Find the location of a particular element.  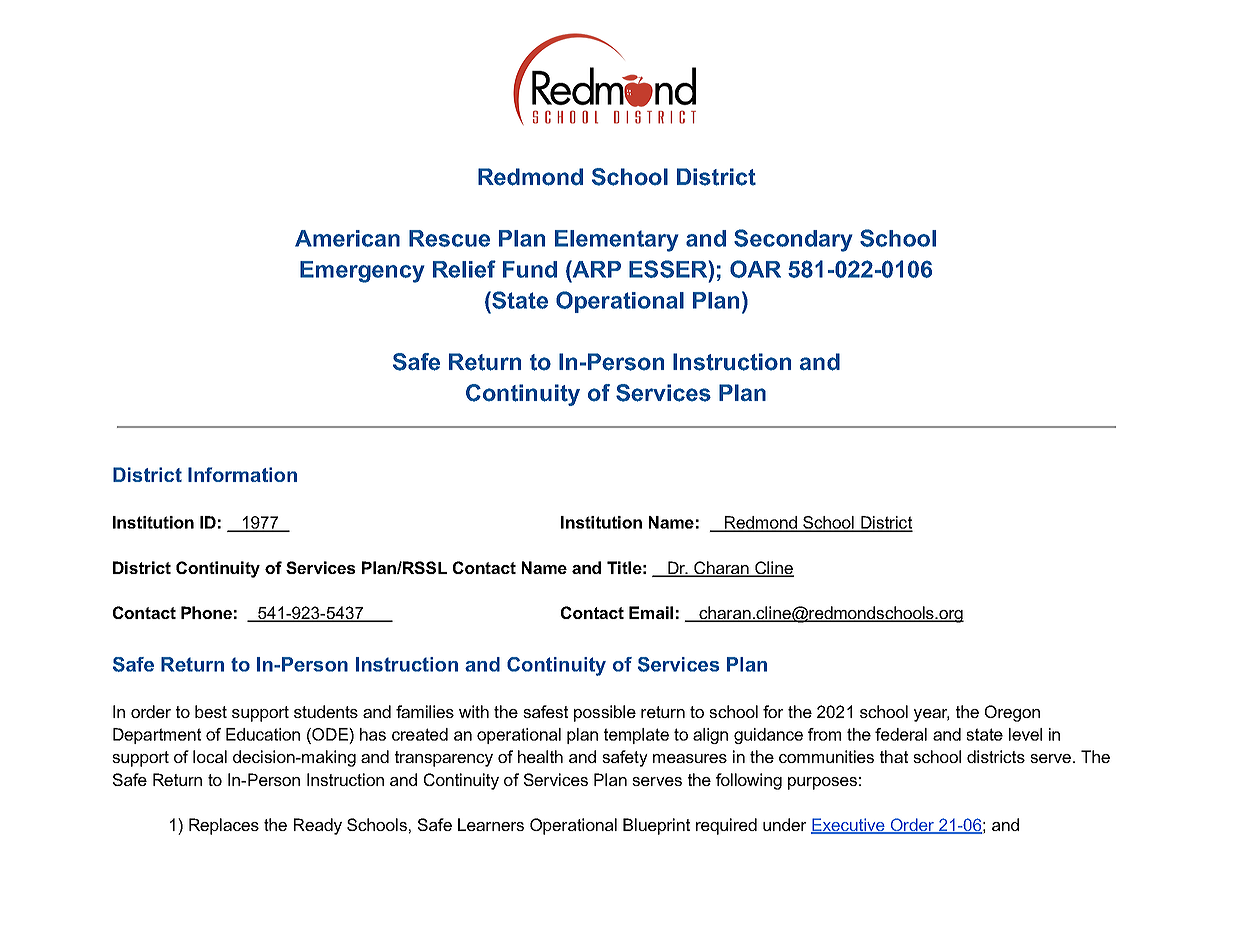

Blueprint is located at coordinates (656, 826).
